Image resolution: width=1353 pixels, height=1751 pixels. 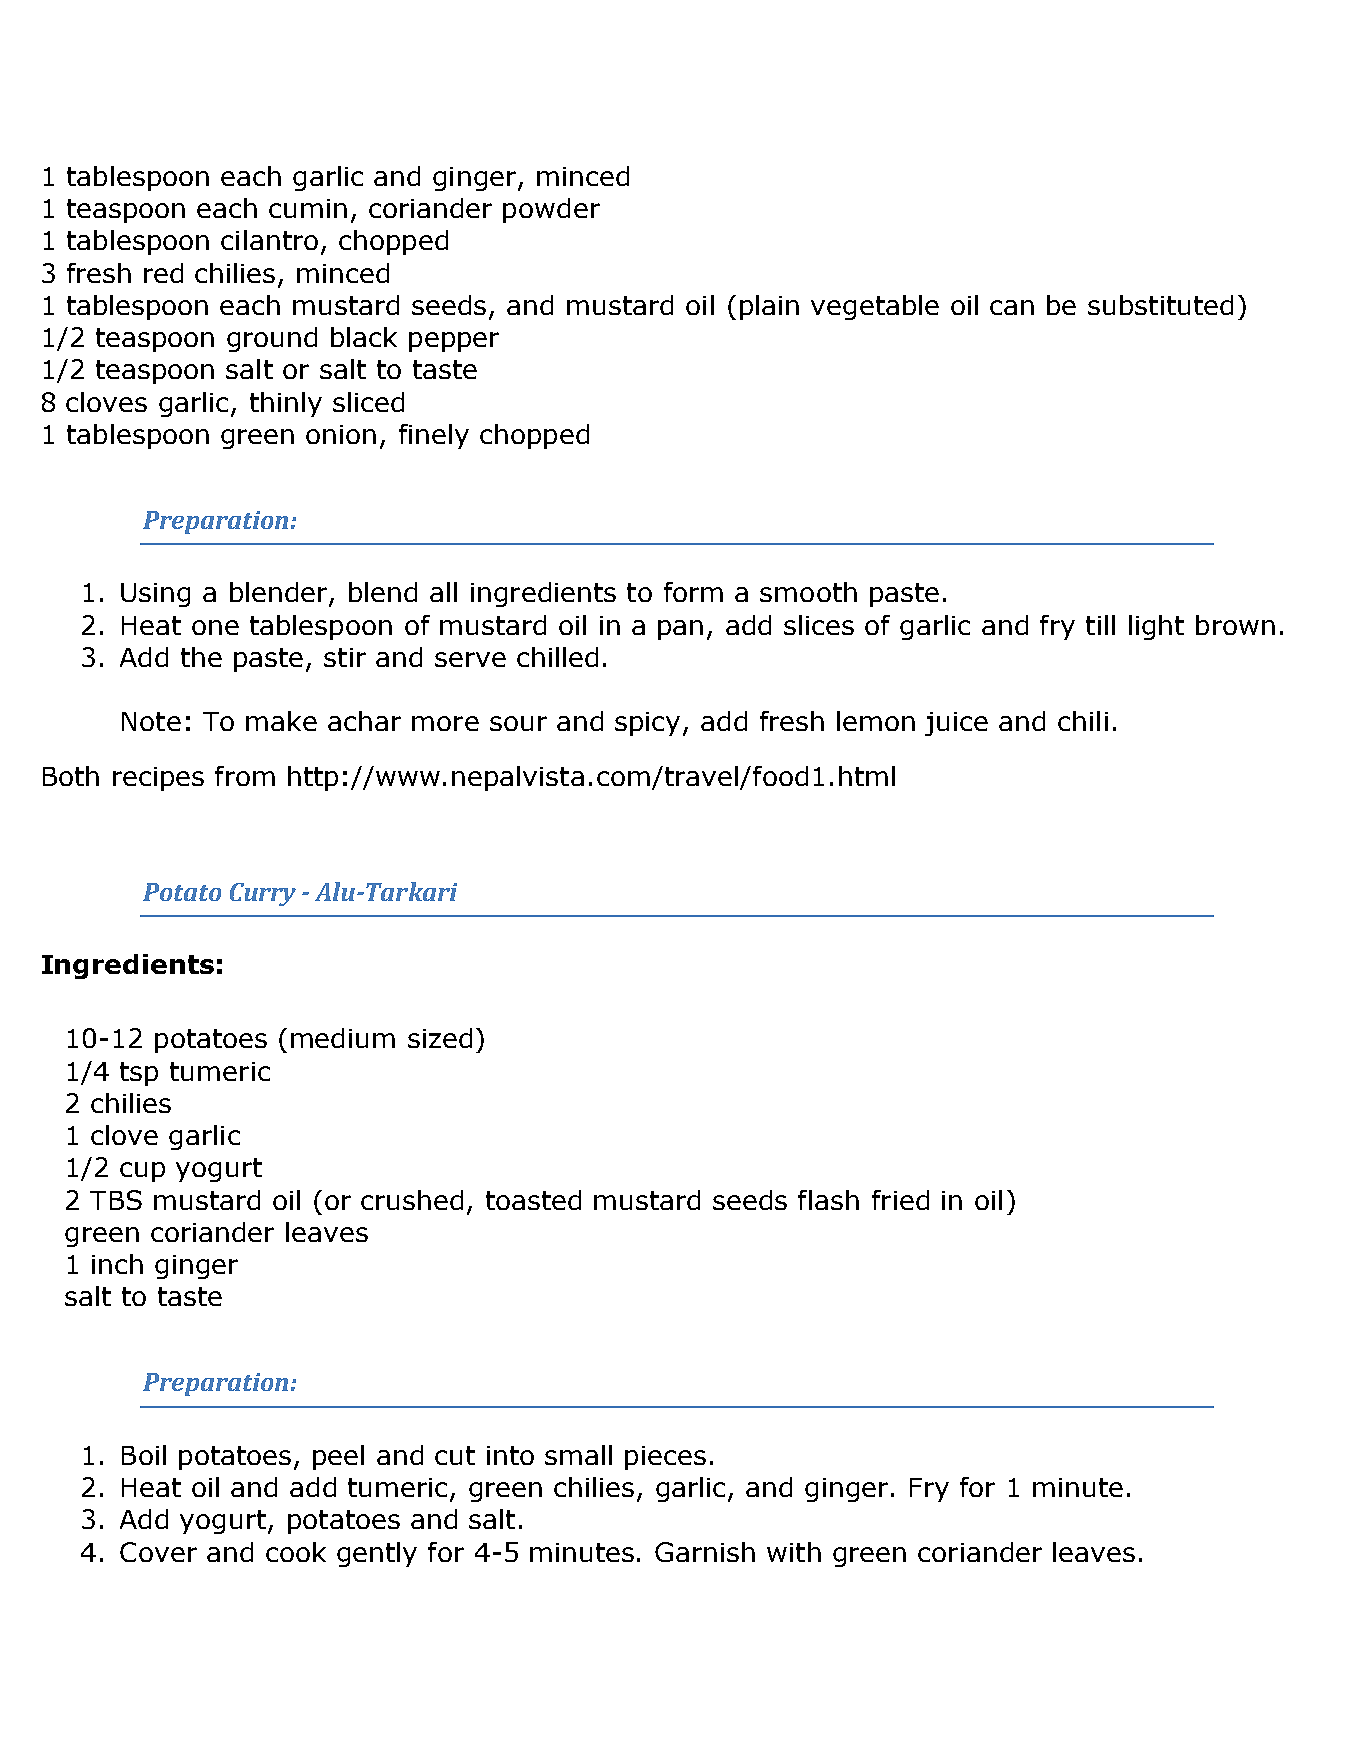 I want to click on substituted, so click(x=1160, y=305).
